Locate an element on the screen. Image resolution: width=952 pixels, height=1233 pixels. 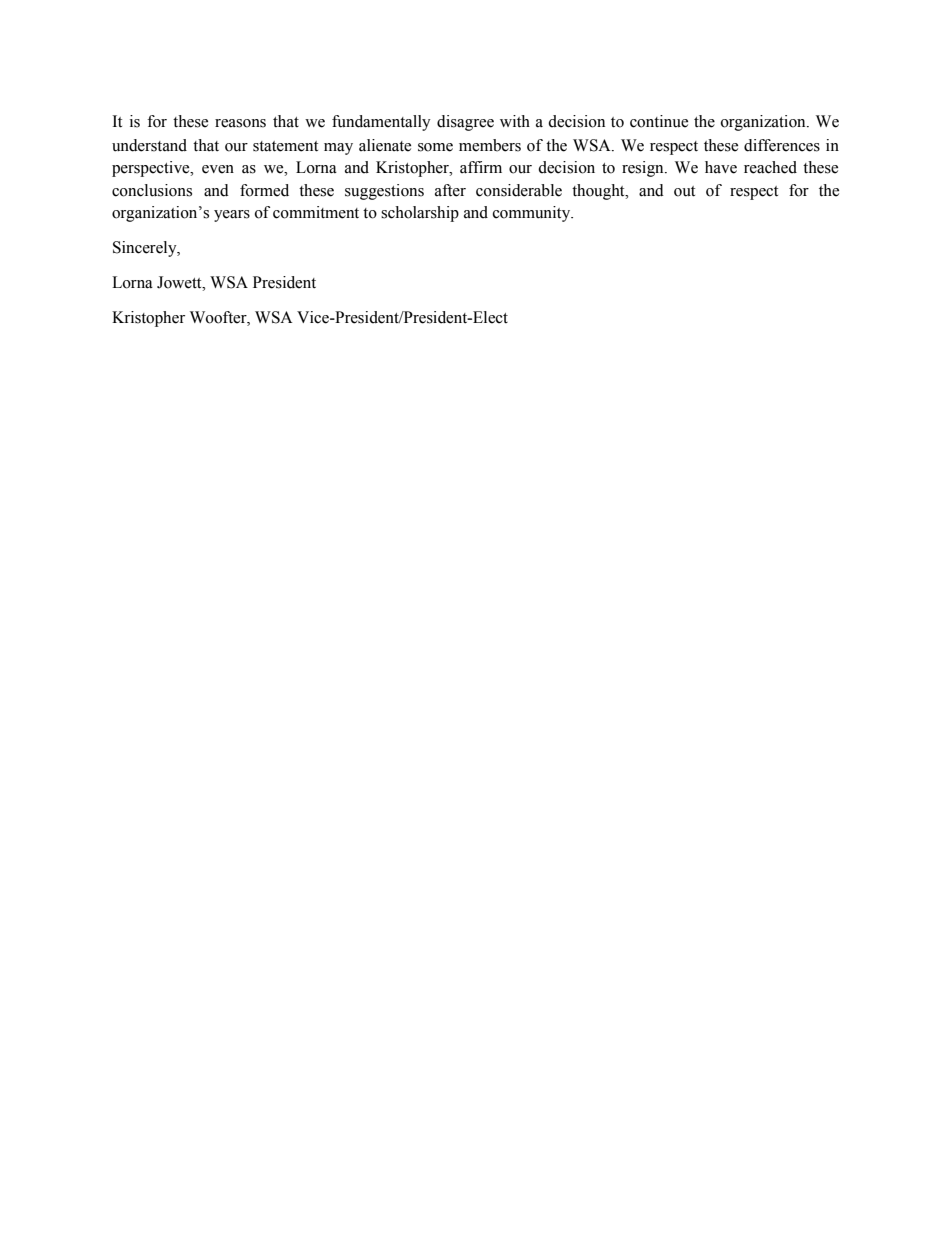
continue is located at coordinates (659, 121).
